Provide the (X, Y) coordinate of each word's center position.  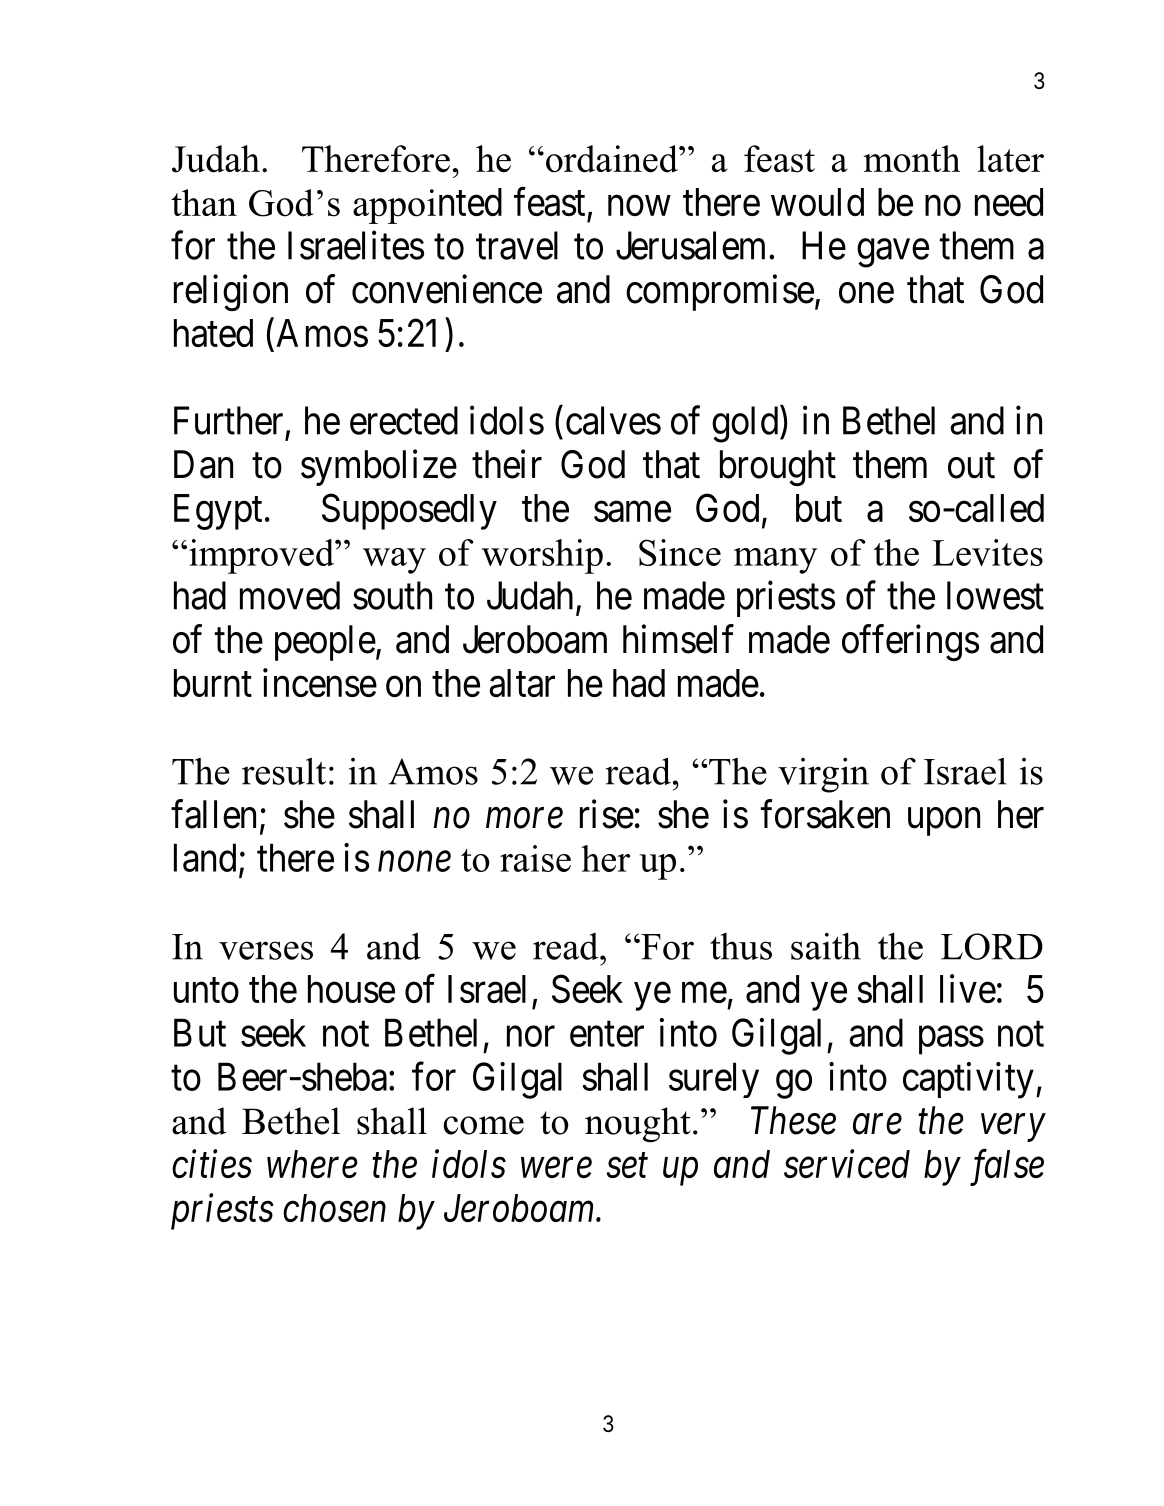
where (312, 1164)
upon (944, 822)
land (205, 857)
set (627, 1166)
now (639, 206)
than (204, 202)
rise (607, 814)
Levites (987, 552)
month (911, 159)
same (632, 512)
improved (263, 556)
